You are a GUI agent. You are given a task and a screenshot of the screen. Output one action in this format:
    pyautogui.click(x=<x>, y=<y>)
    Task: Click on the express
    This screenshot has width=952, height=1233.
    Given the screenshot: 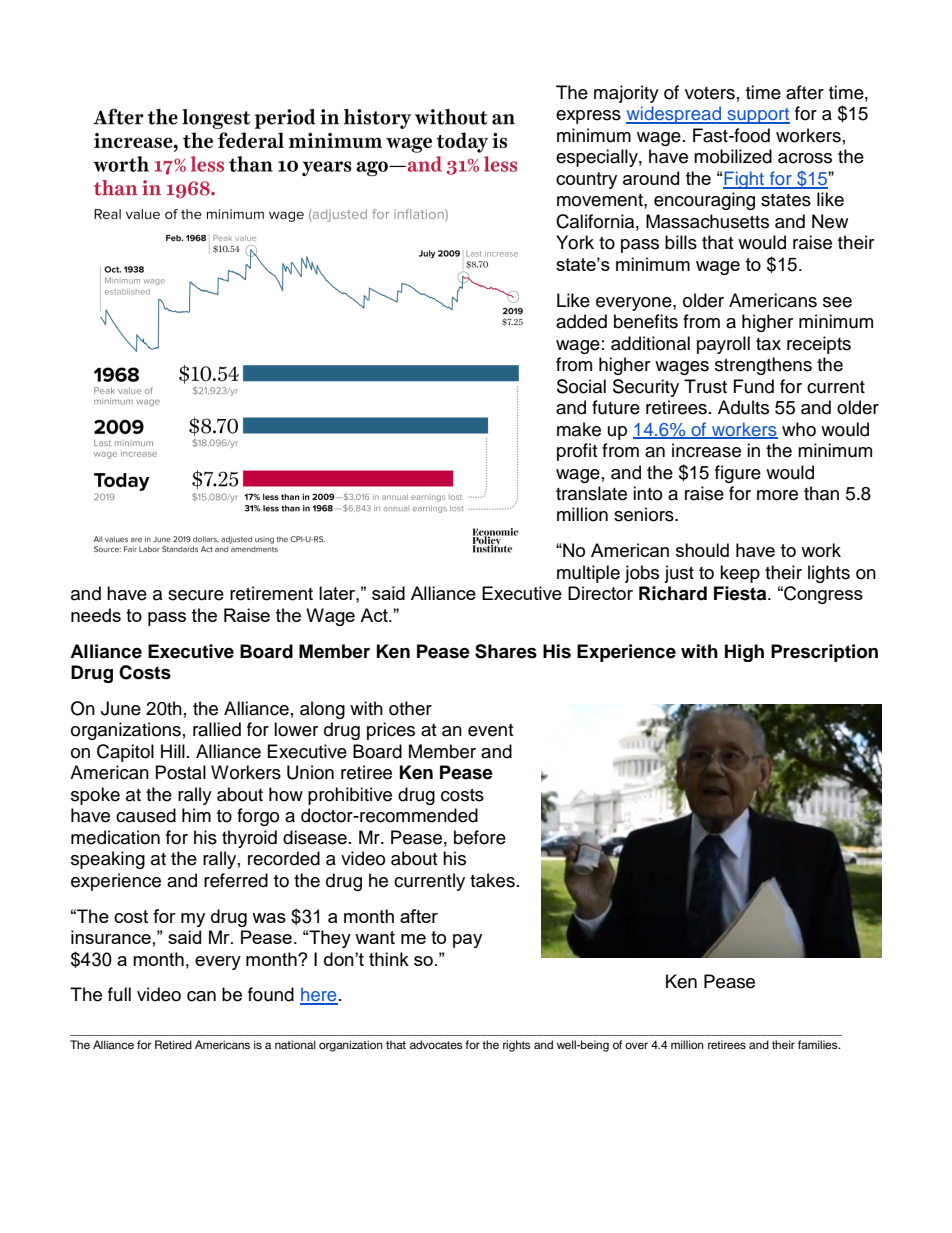 What is the action you would take?
    pyautogui.click(x=588, y=117)
